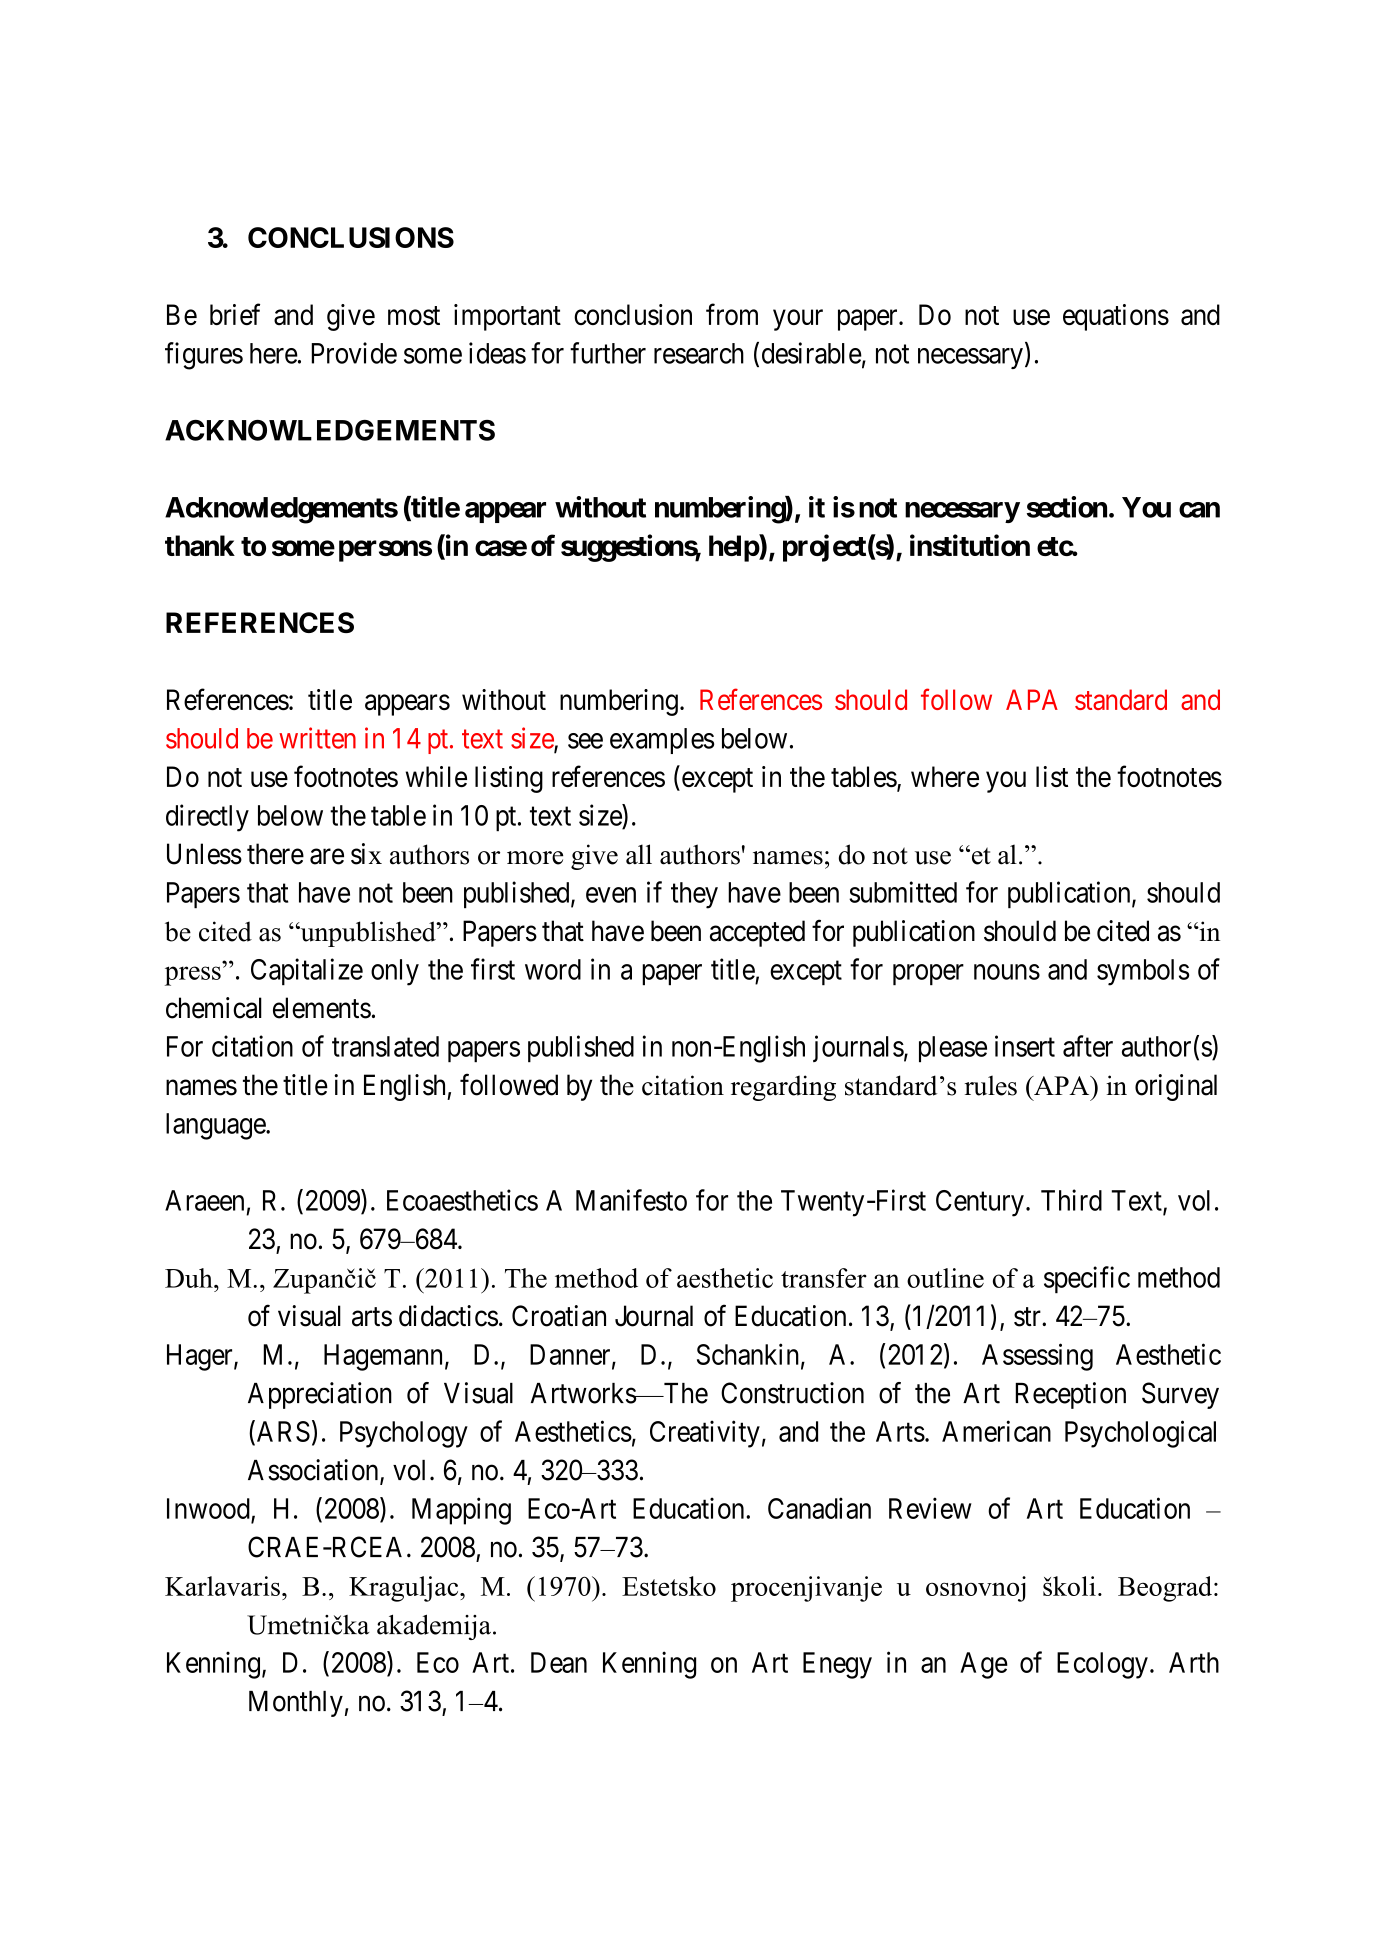 Image resolution: width=1385 pixels, height=1957 pixels. Describe the element at coordinates (354, 353) in the page. I see `Provide` at that location.
